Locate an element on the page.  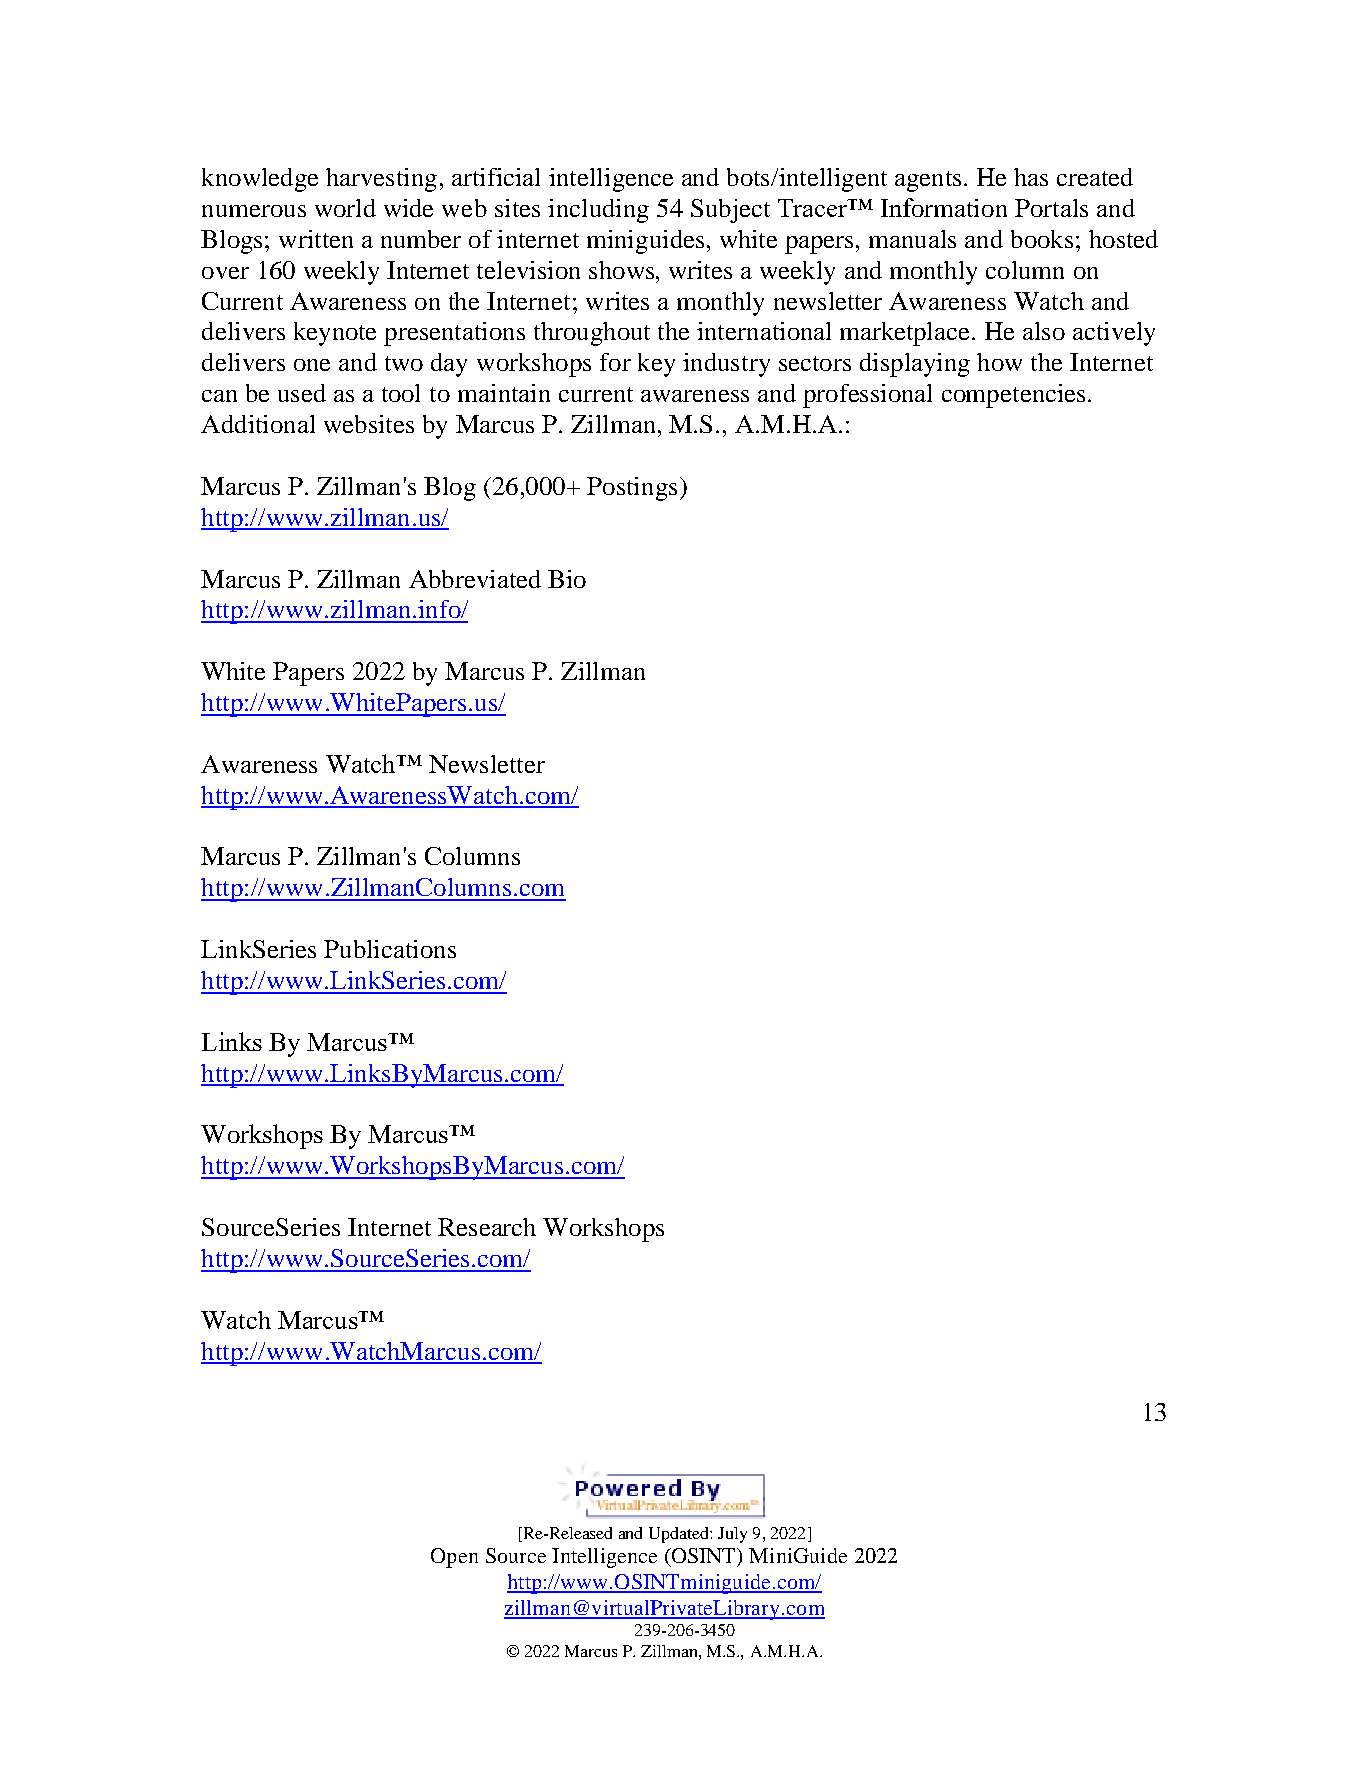
Subject is located at coordinates (730, 211).
